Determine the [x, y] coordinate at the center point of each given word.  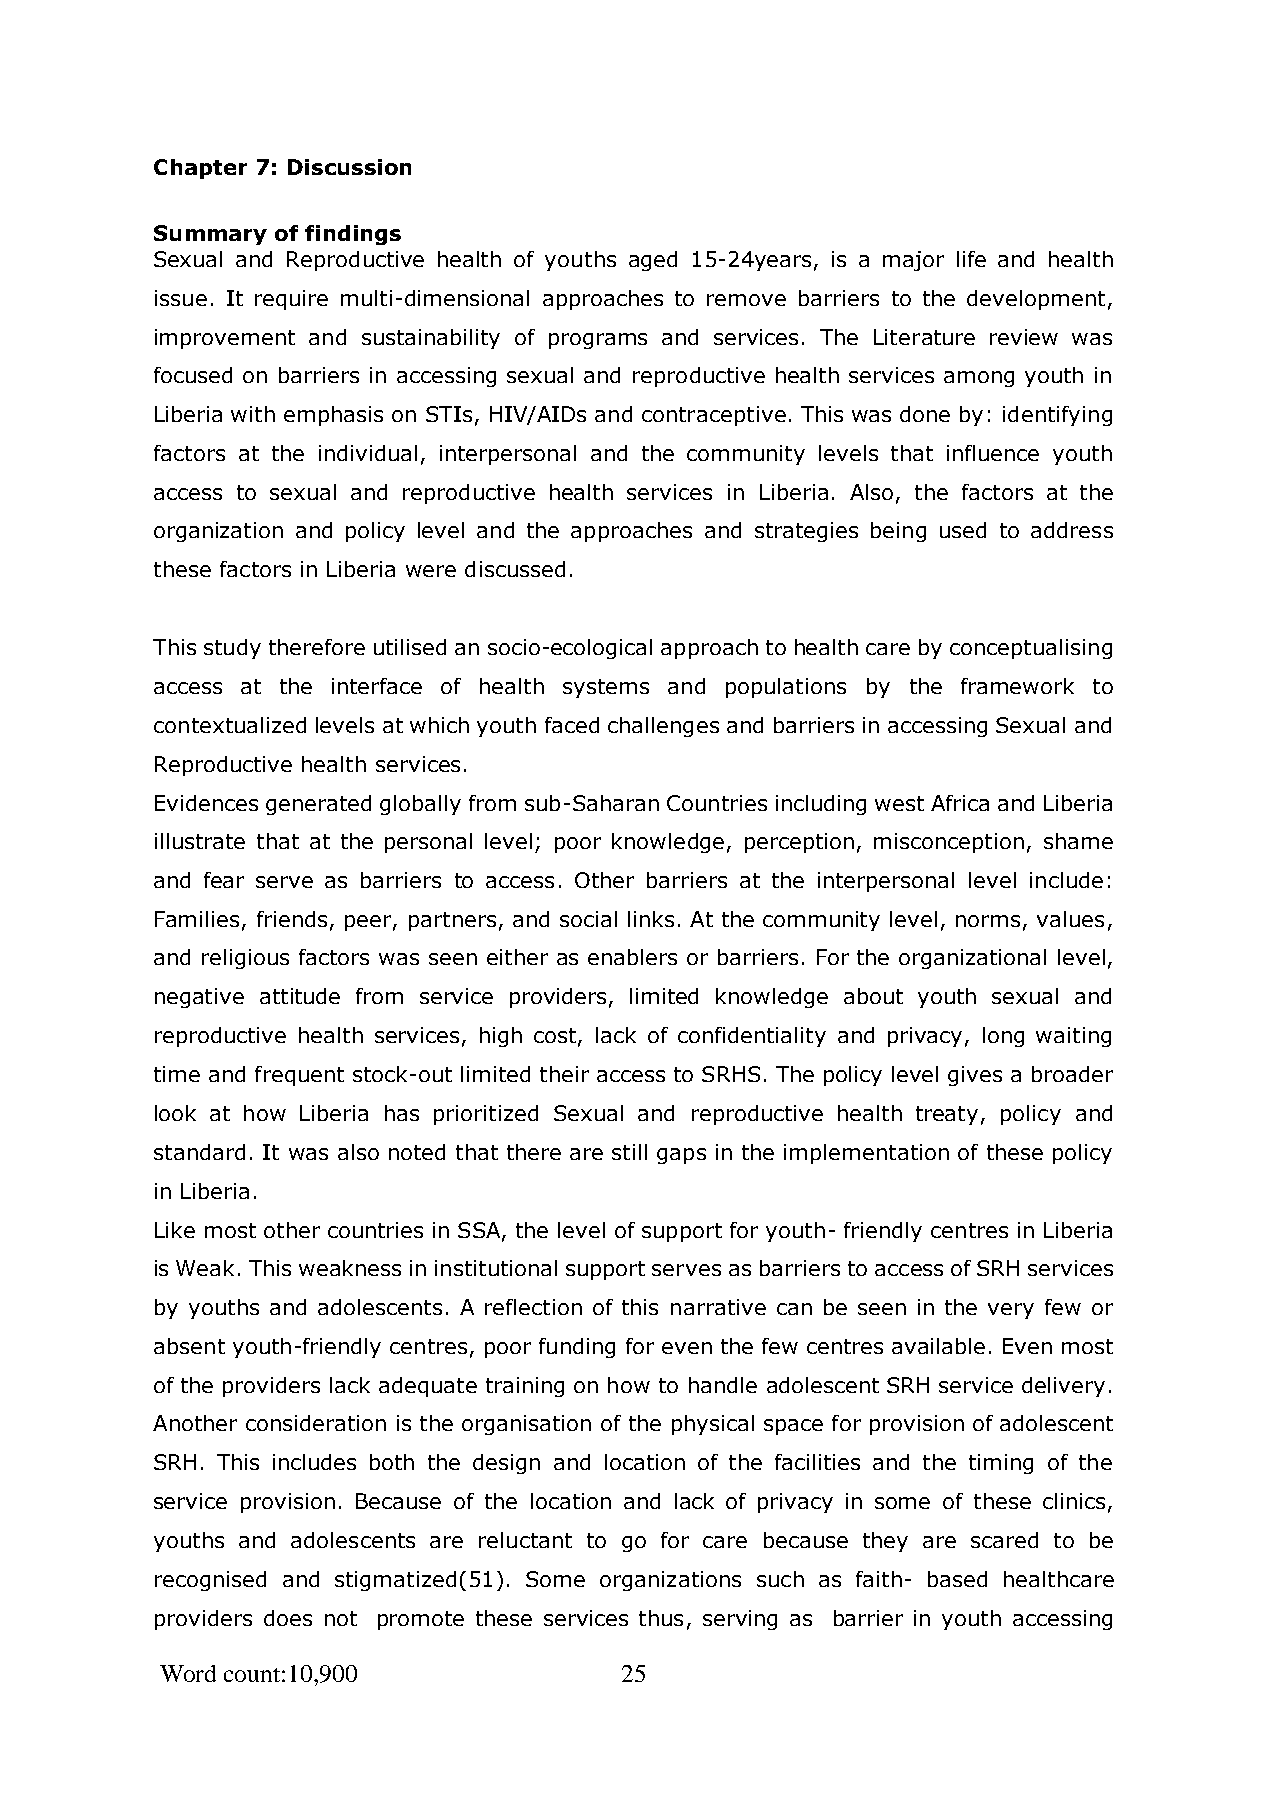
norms [988, 921]
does [288, 1618]
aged [653, 261]
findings [353, 235]
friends [292, 919]
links [651, 919]
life [971, 259]
